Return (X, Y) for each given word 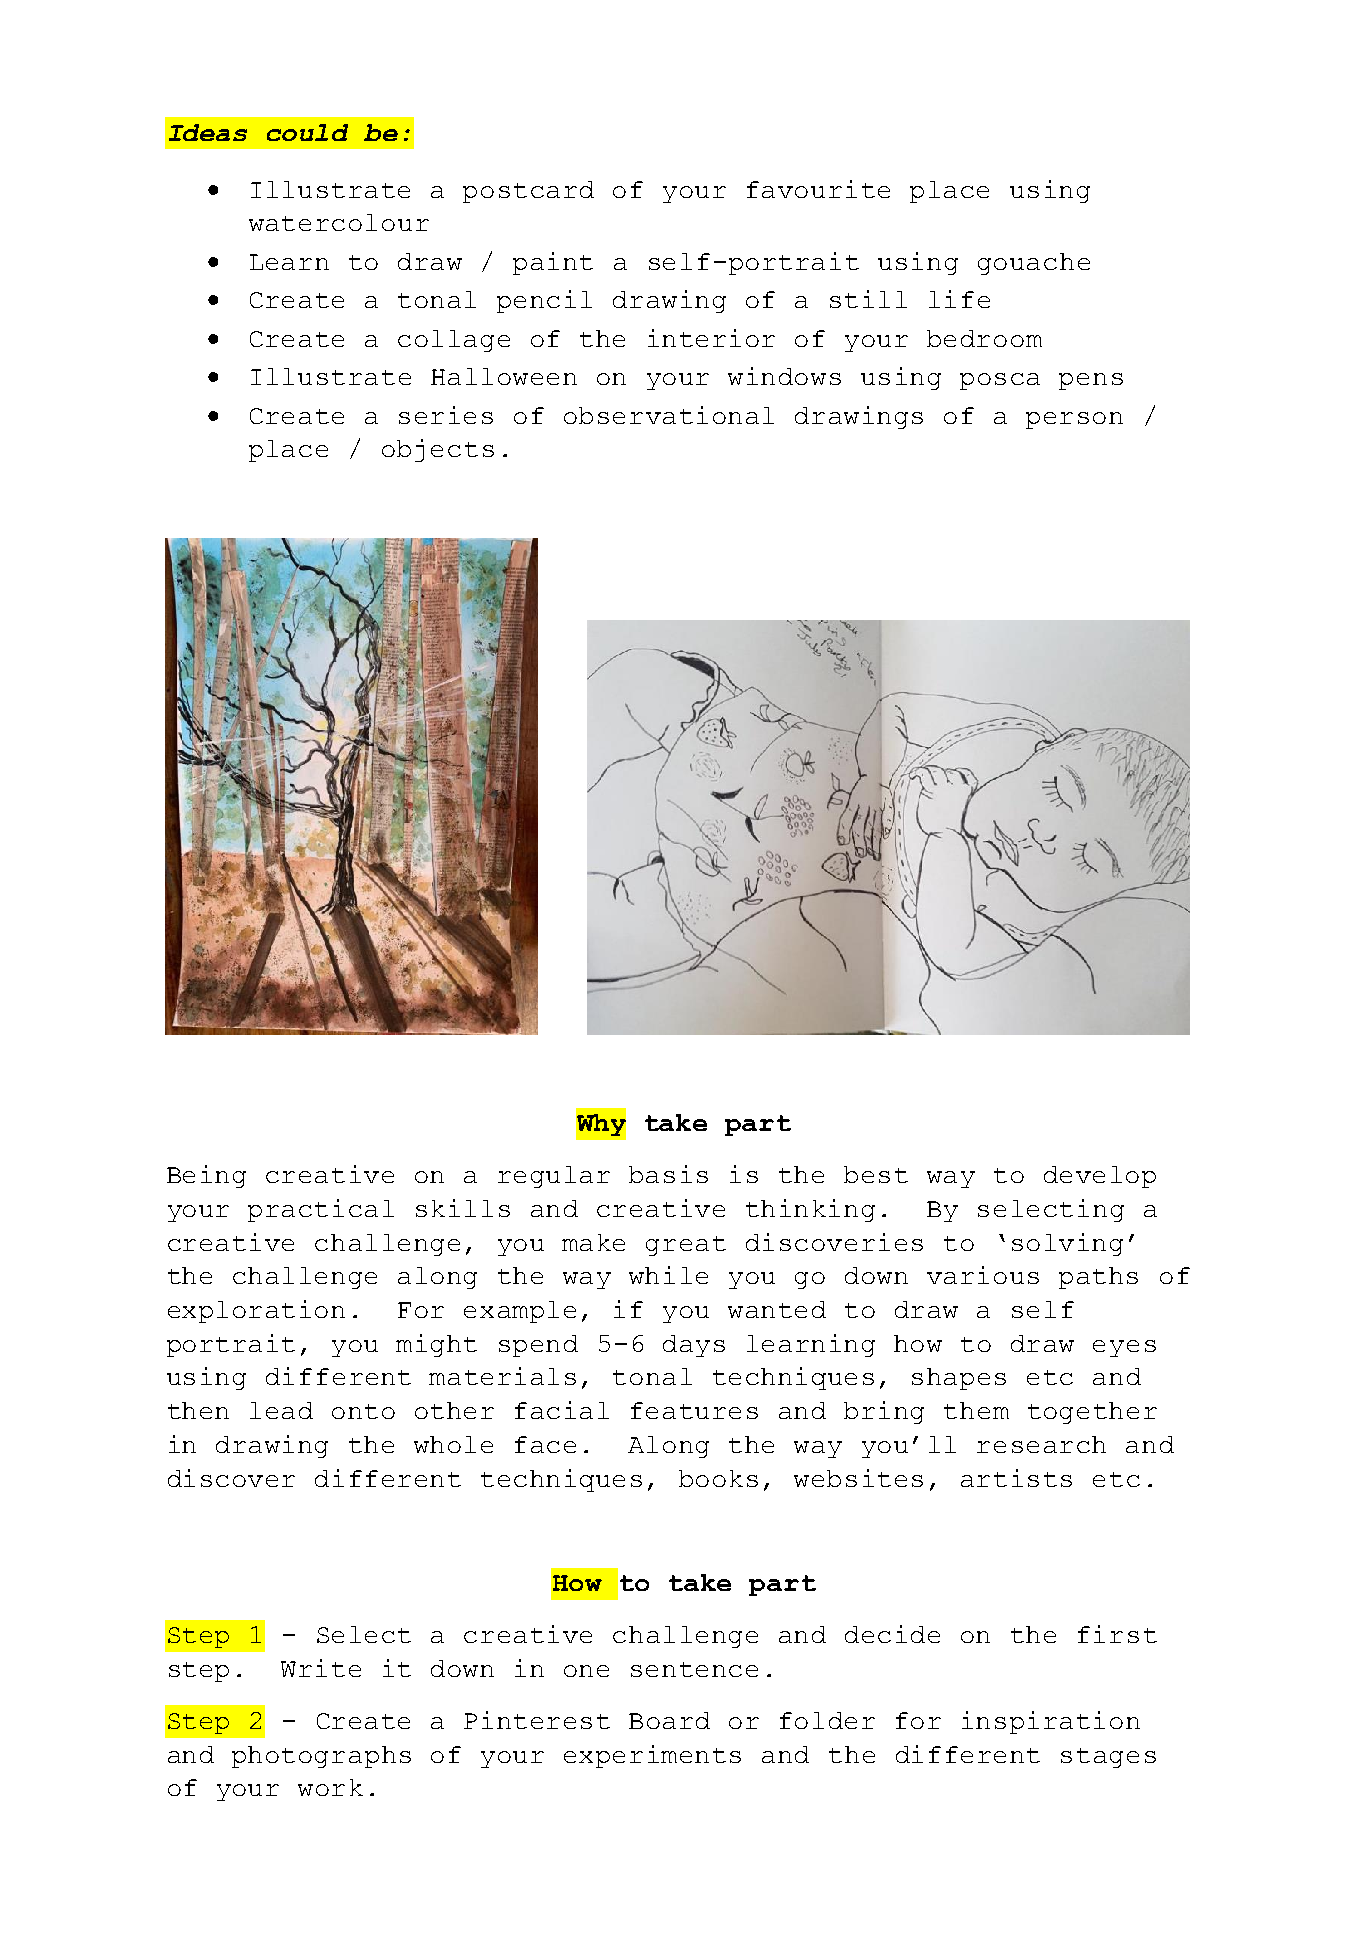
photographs (321, 1757)
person (1074, 420)
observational (669, 415)
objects (438, 450)
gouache (1034, 264)
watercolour (339, 222)
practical (321, 1210)
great (686, 1246)
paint (553, 263)
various (983, 1275)
